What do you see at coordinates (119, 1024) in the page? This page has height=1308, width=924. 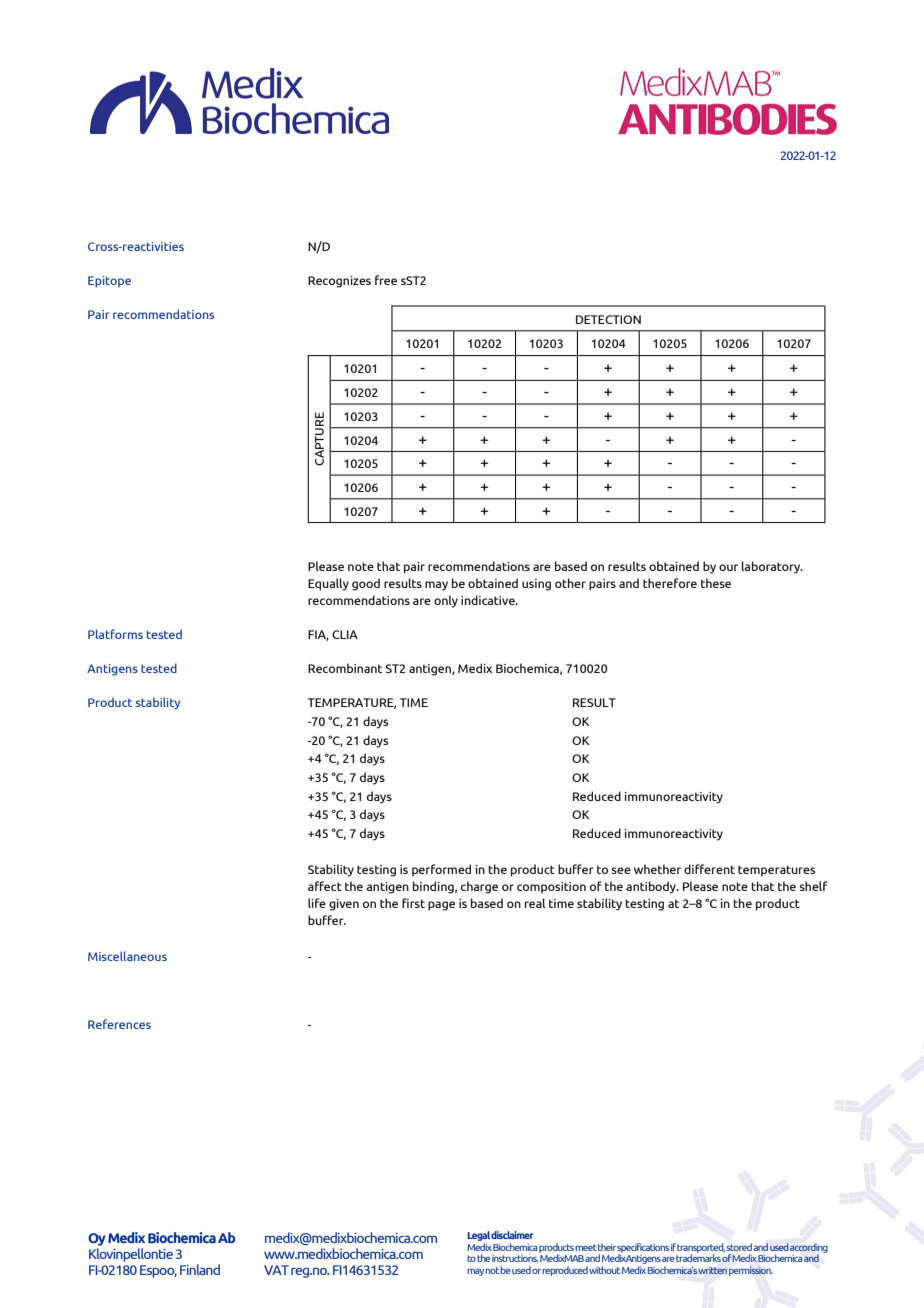 I see `References` at bounding box center [119, 1024].
